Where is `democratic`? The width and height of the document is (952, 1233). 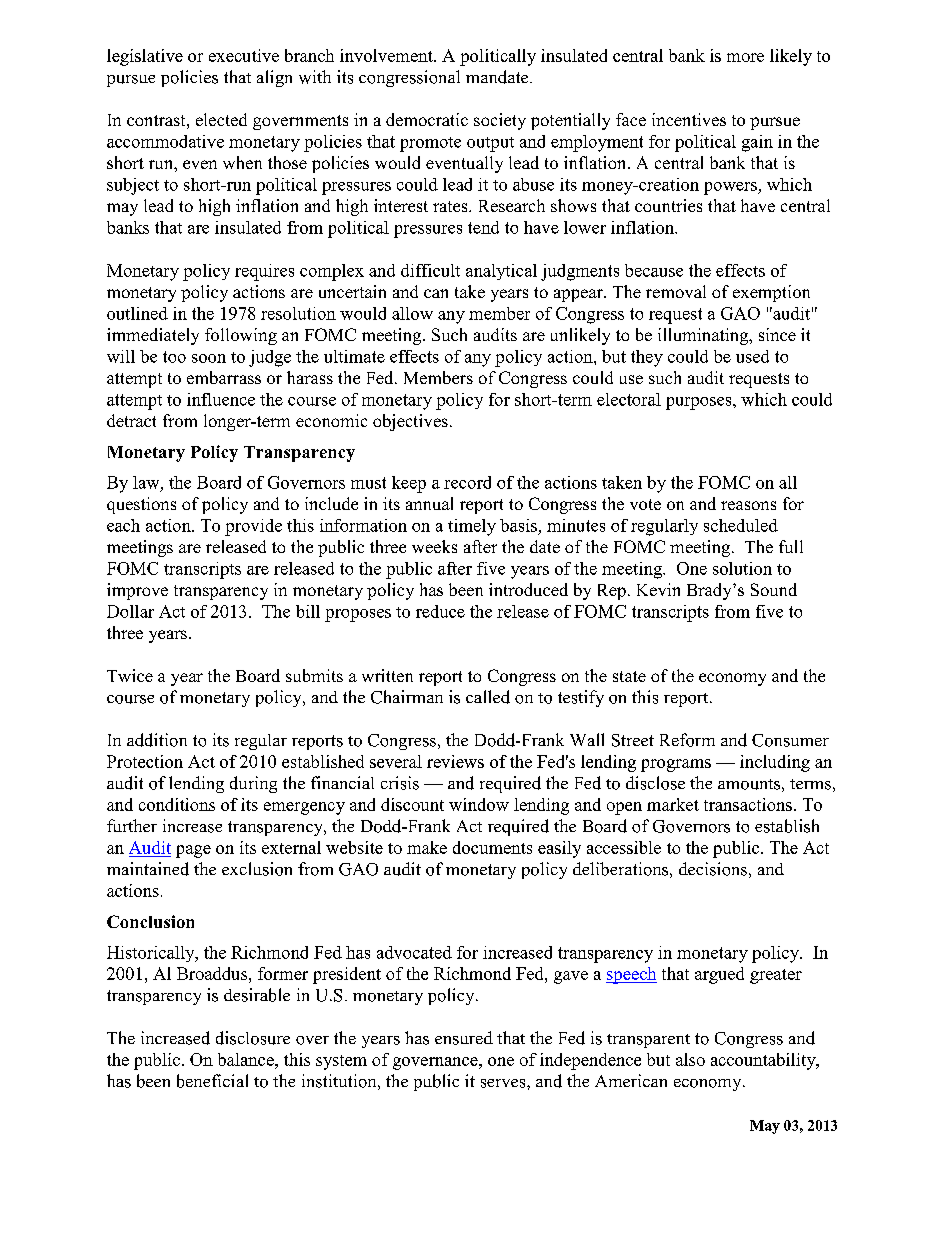 democratic is located at coordinates (427, 119).
